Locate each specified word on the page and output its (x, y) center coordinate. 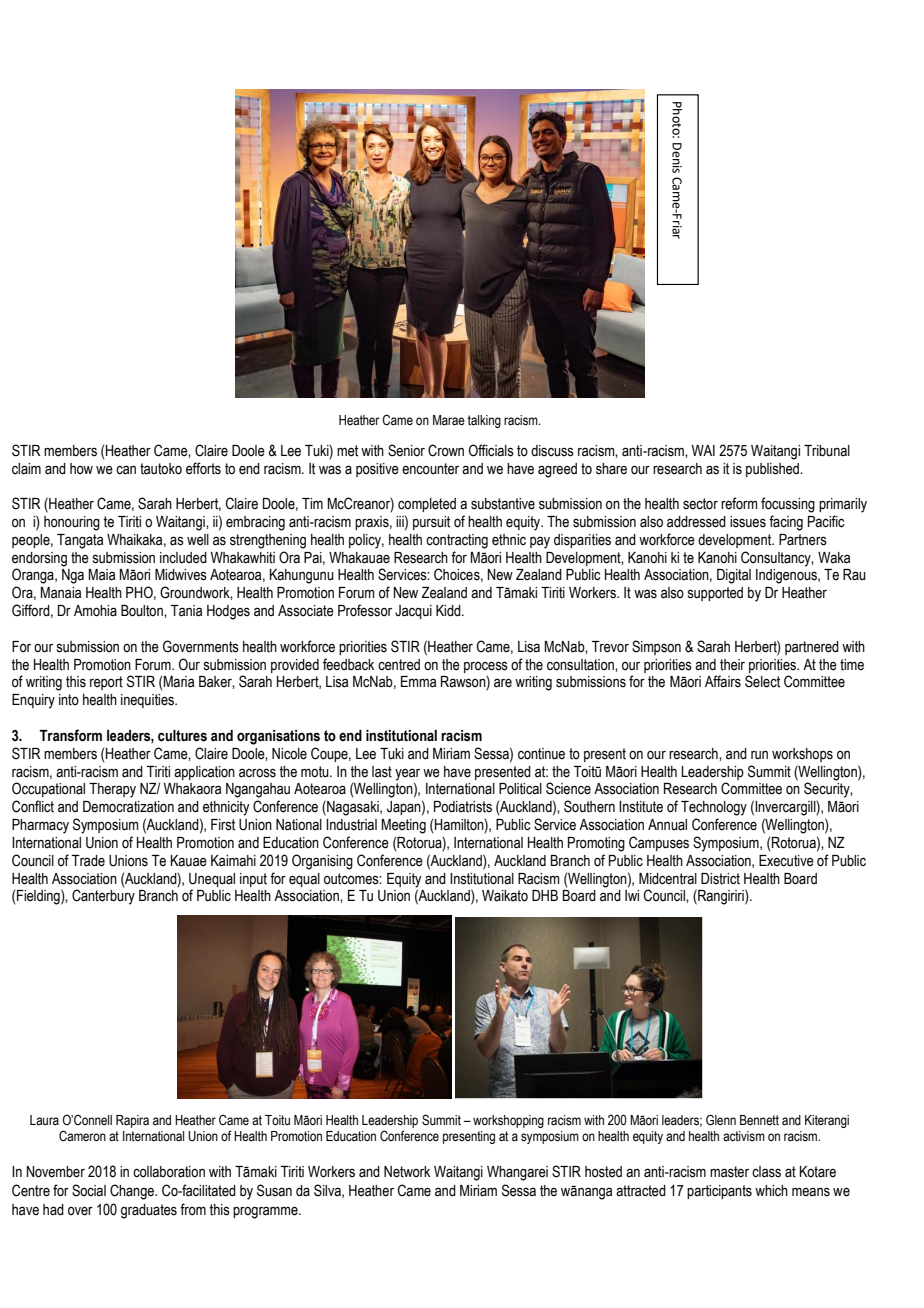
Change (133, 1192)
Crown (446, 450)
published (773, 470)
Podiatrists (463, 807)
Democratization (128, 807)
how (81, 469)
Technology (714, 808)
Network (407, 1172)
